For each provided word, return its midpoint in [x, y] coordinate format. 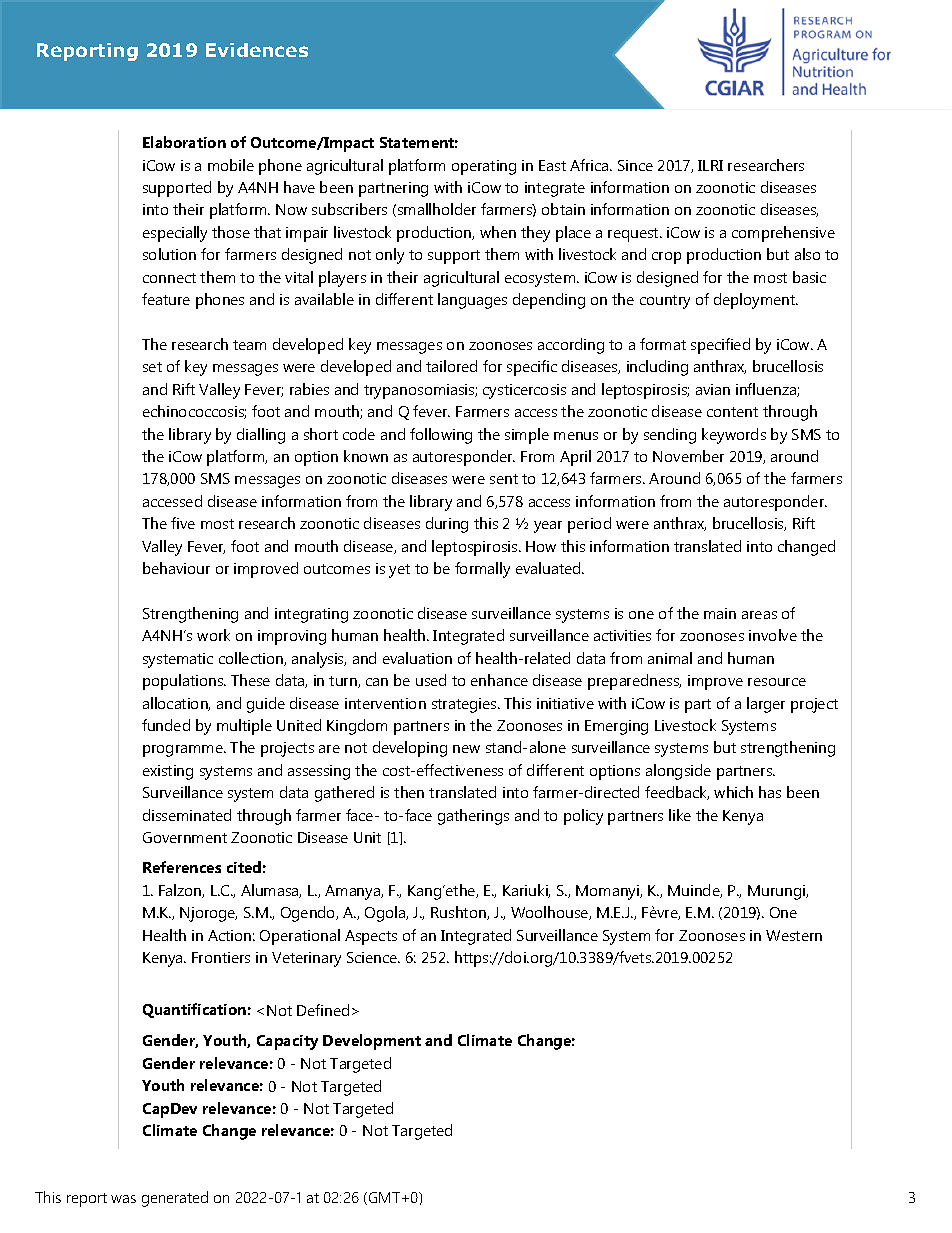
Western [794, 935]
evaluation [417, 658]
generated [175, 1199]
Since [635, 165]
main [720, 613]
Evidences [257, 50]
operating [484, 167]
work [213, 635]
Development [372, 1042]
